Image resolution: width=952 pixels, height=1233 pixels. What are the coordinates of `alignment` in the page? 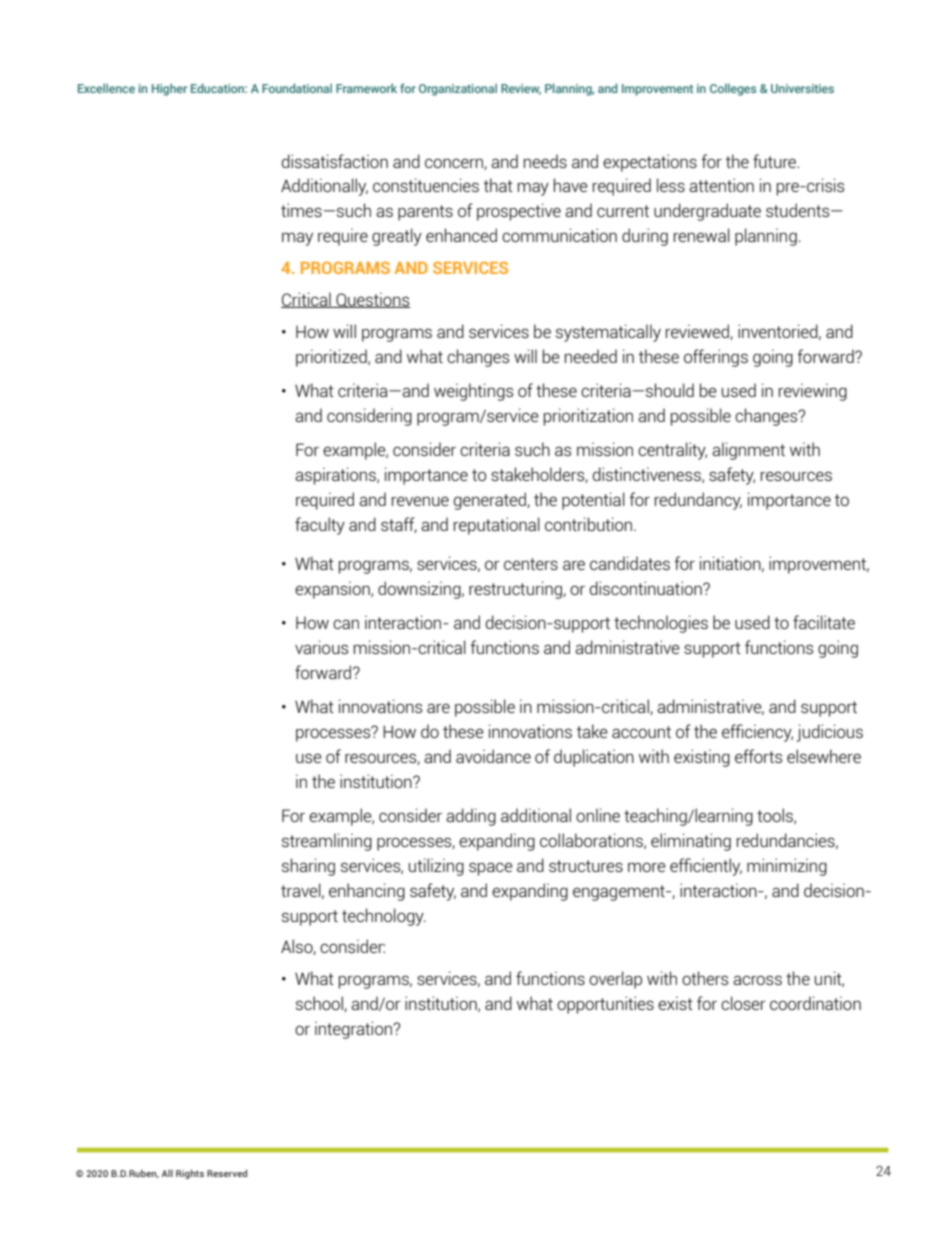 It's located at (748, 451).
